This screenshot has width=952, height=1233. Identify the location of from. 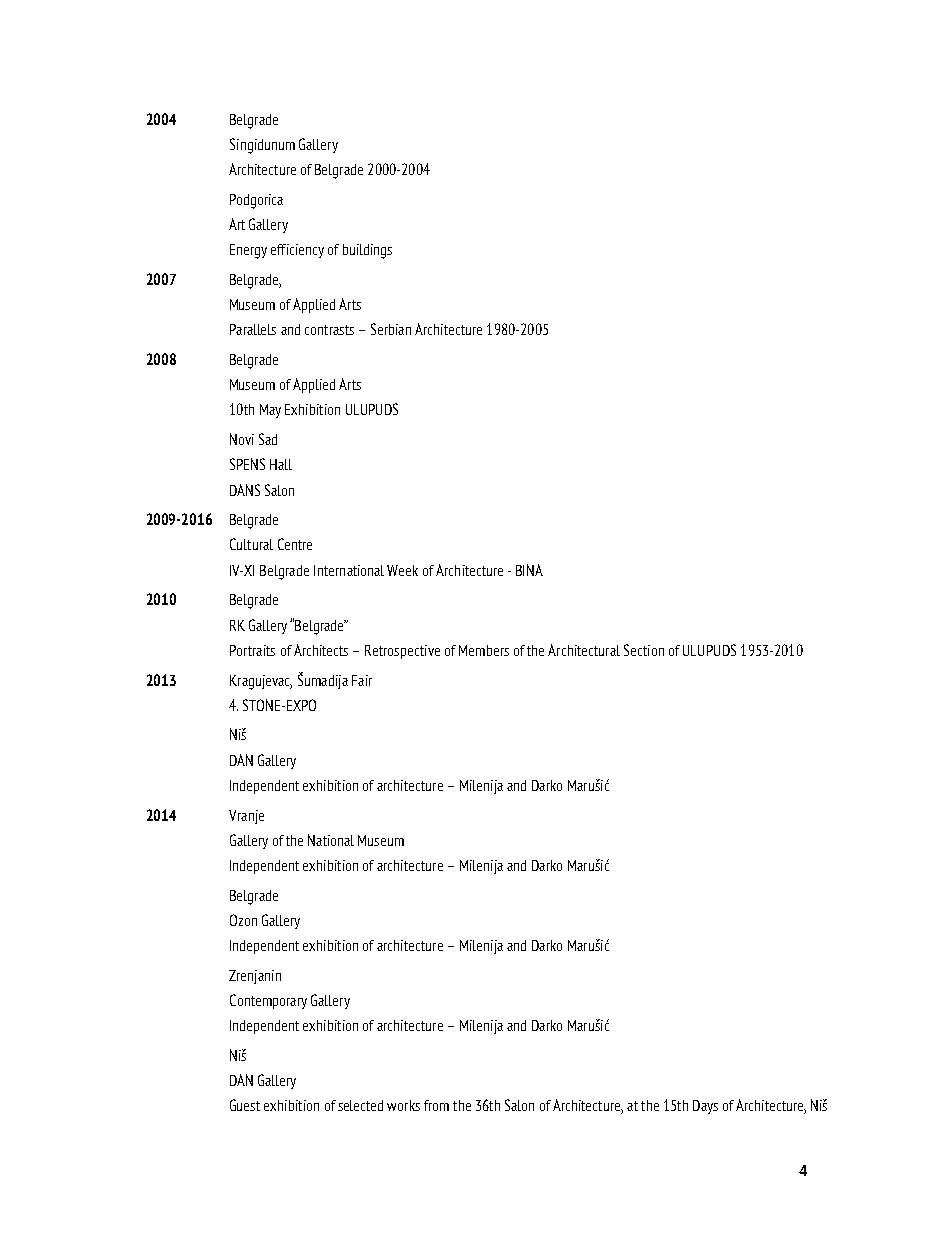
(436, 1105).
